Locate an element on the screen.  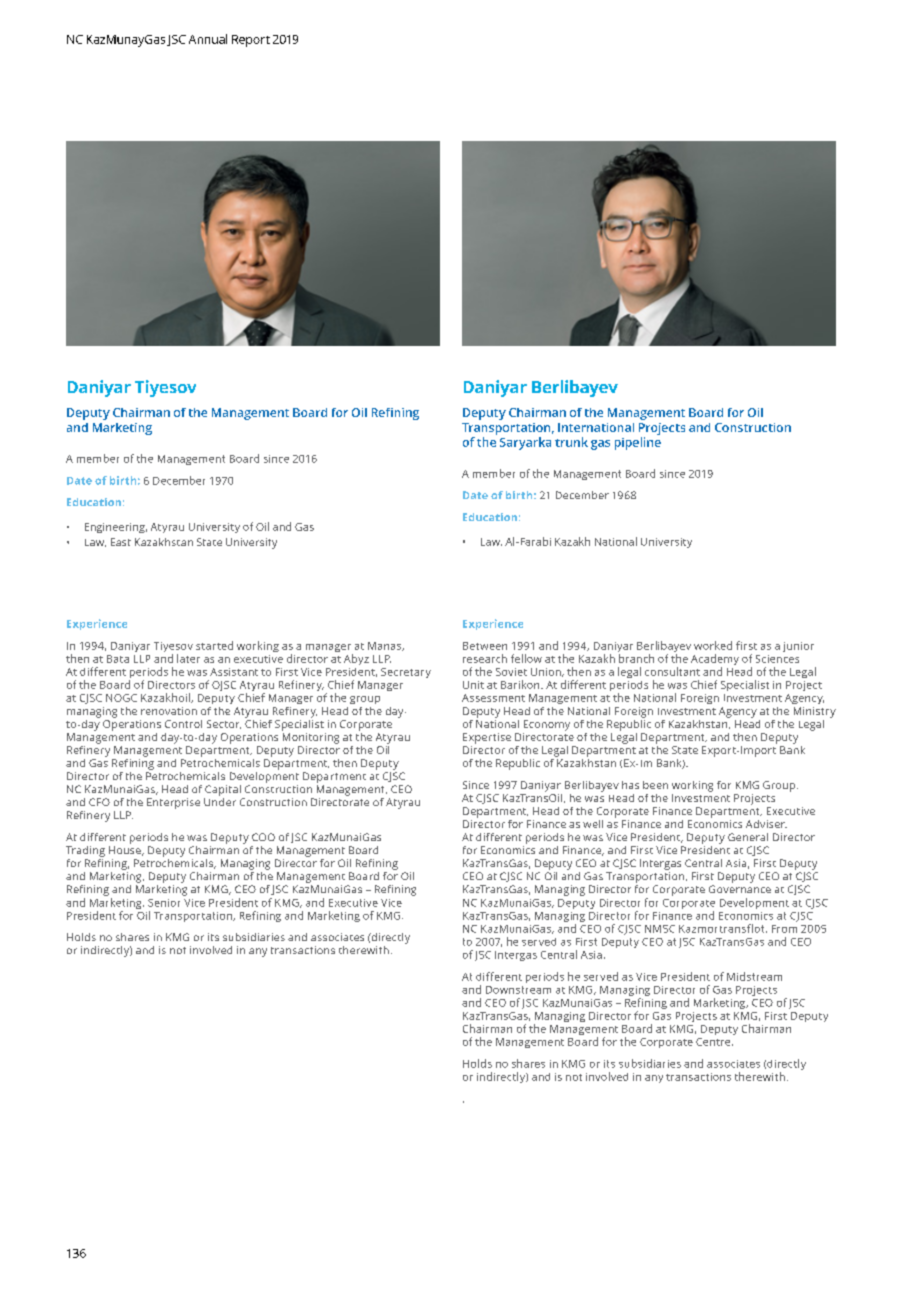
worked is located at coordinates (713, 645).
